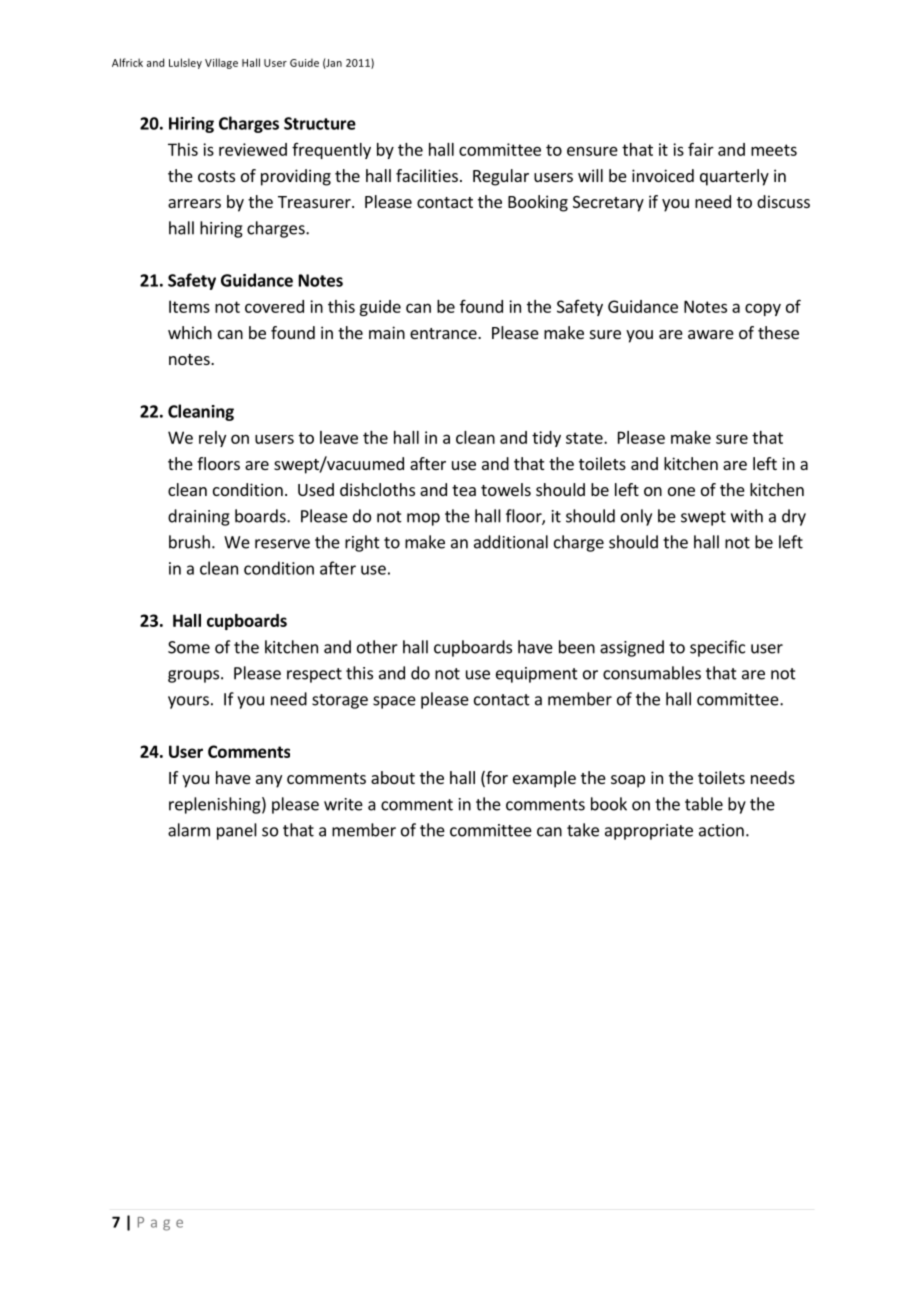 The width and height of the page is (924, 1308). I want to click on Regular, so click(501, 177).
